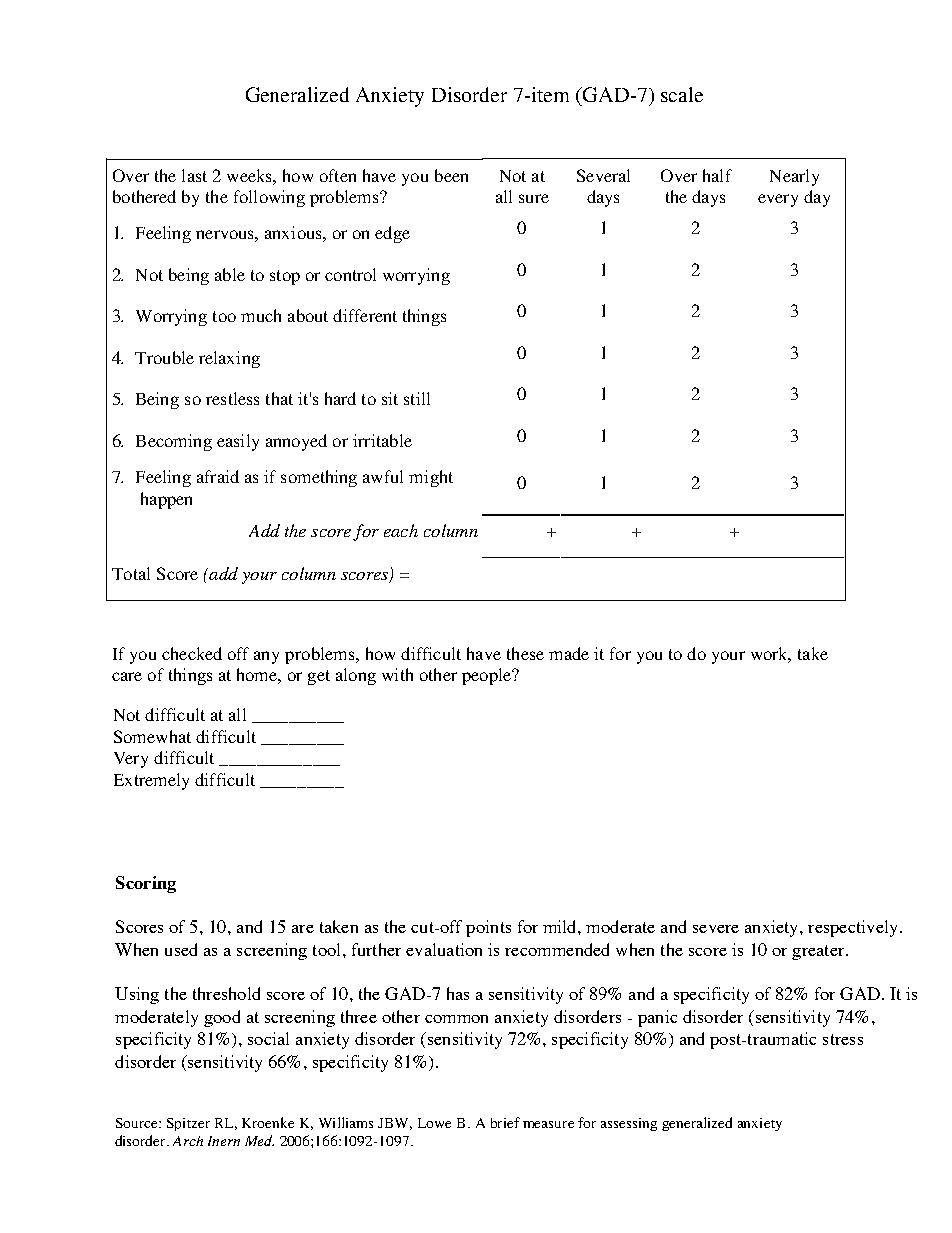  Describe the element at coordinates (192, 653) in the image. I see `checked` at that location.
